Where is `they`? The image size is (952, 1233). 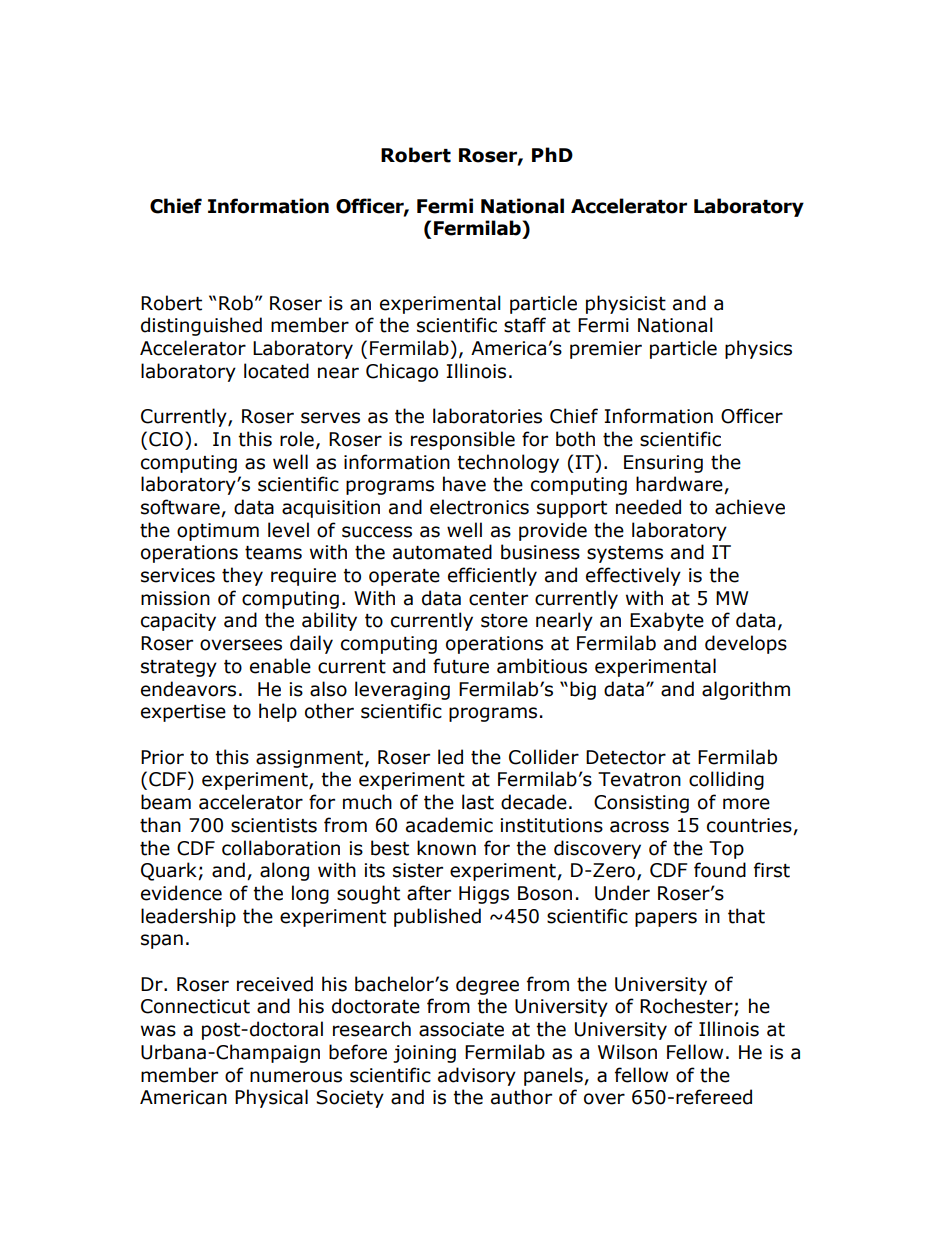
they is located at coordinates (242, 576).
